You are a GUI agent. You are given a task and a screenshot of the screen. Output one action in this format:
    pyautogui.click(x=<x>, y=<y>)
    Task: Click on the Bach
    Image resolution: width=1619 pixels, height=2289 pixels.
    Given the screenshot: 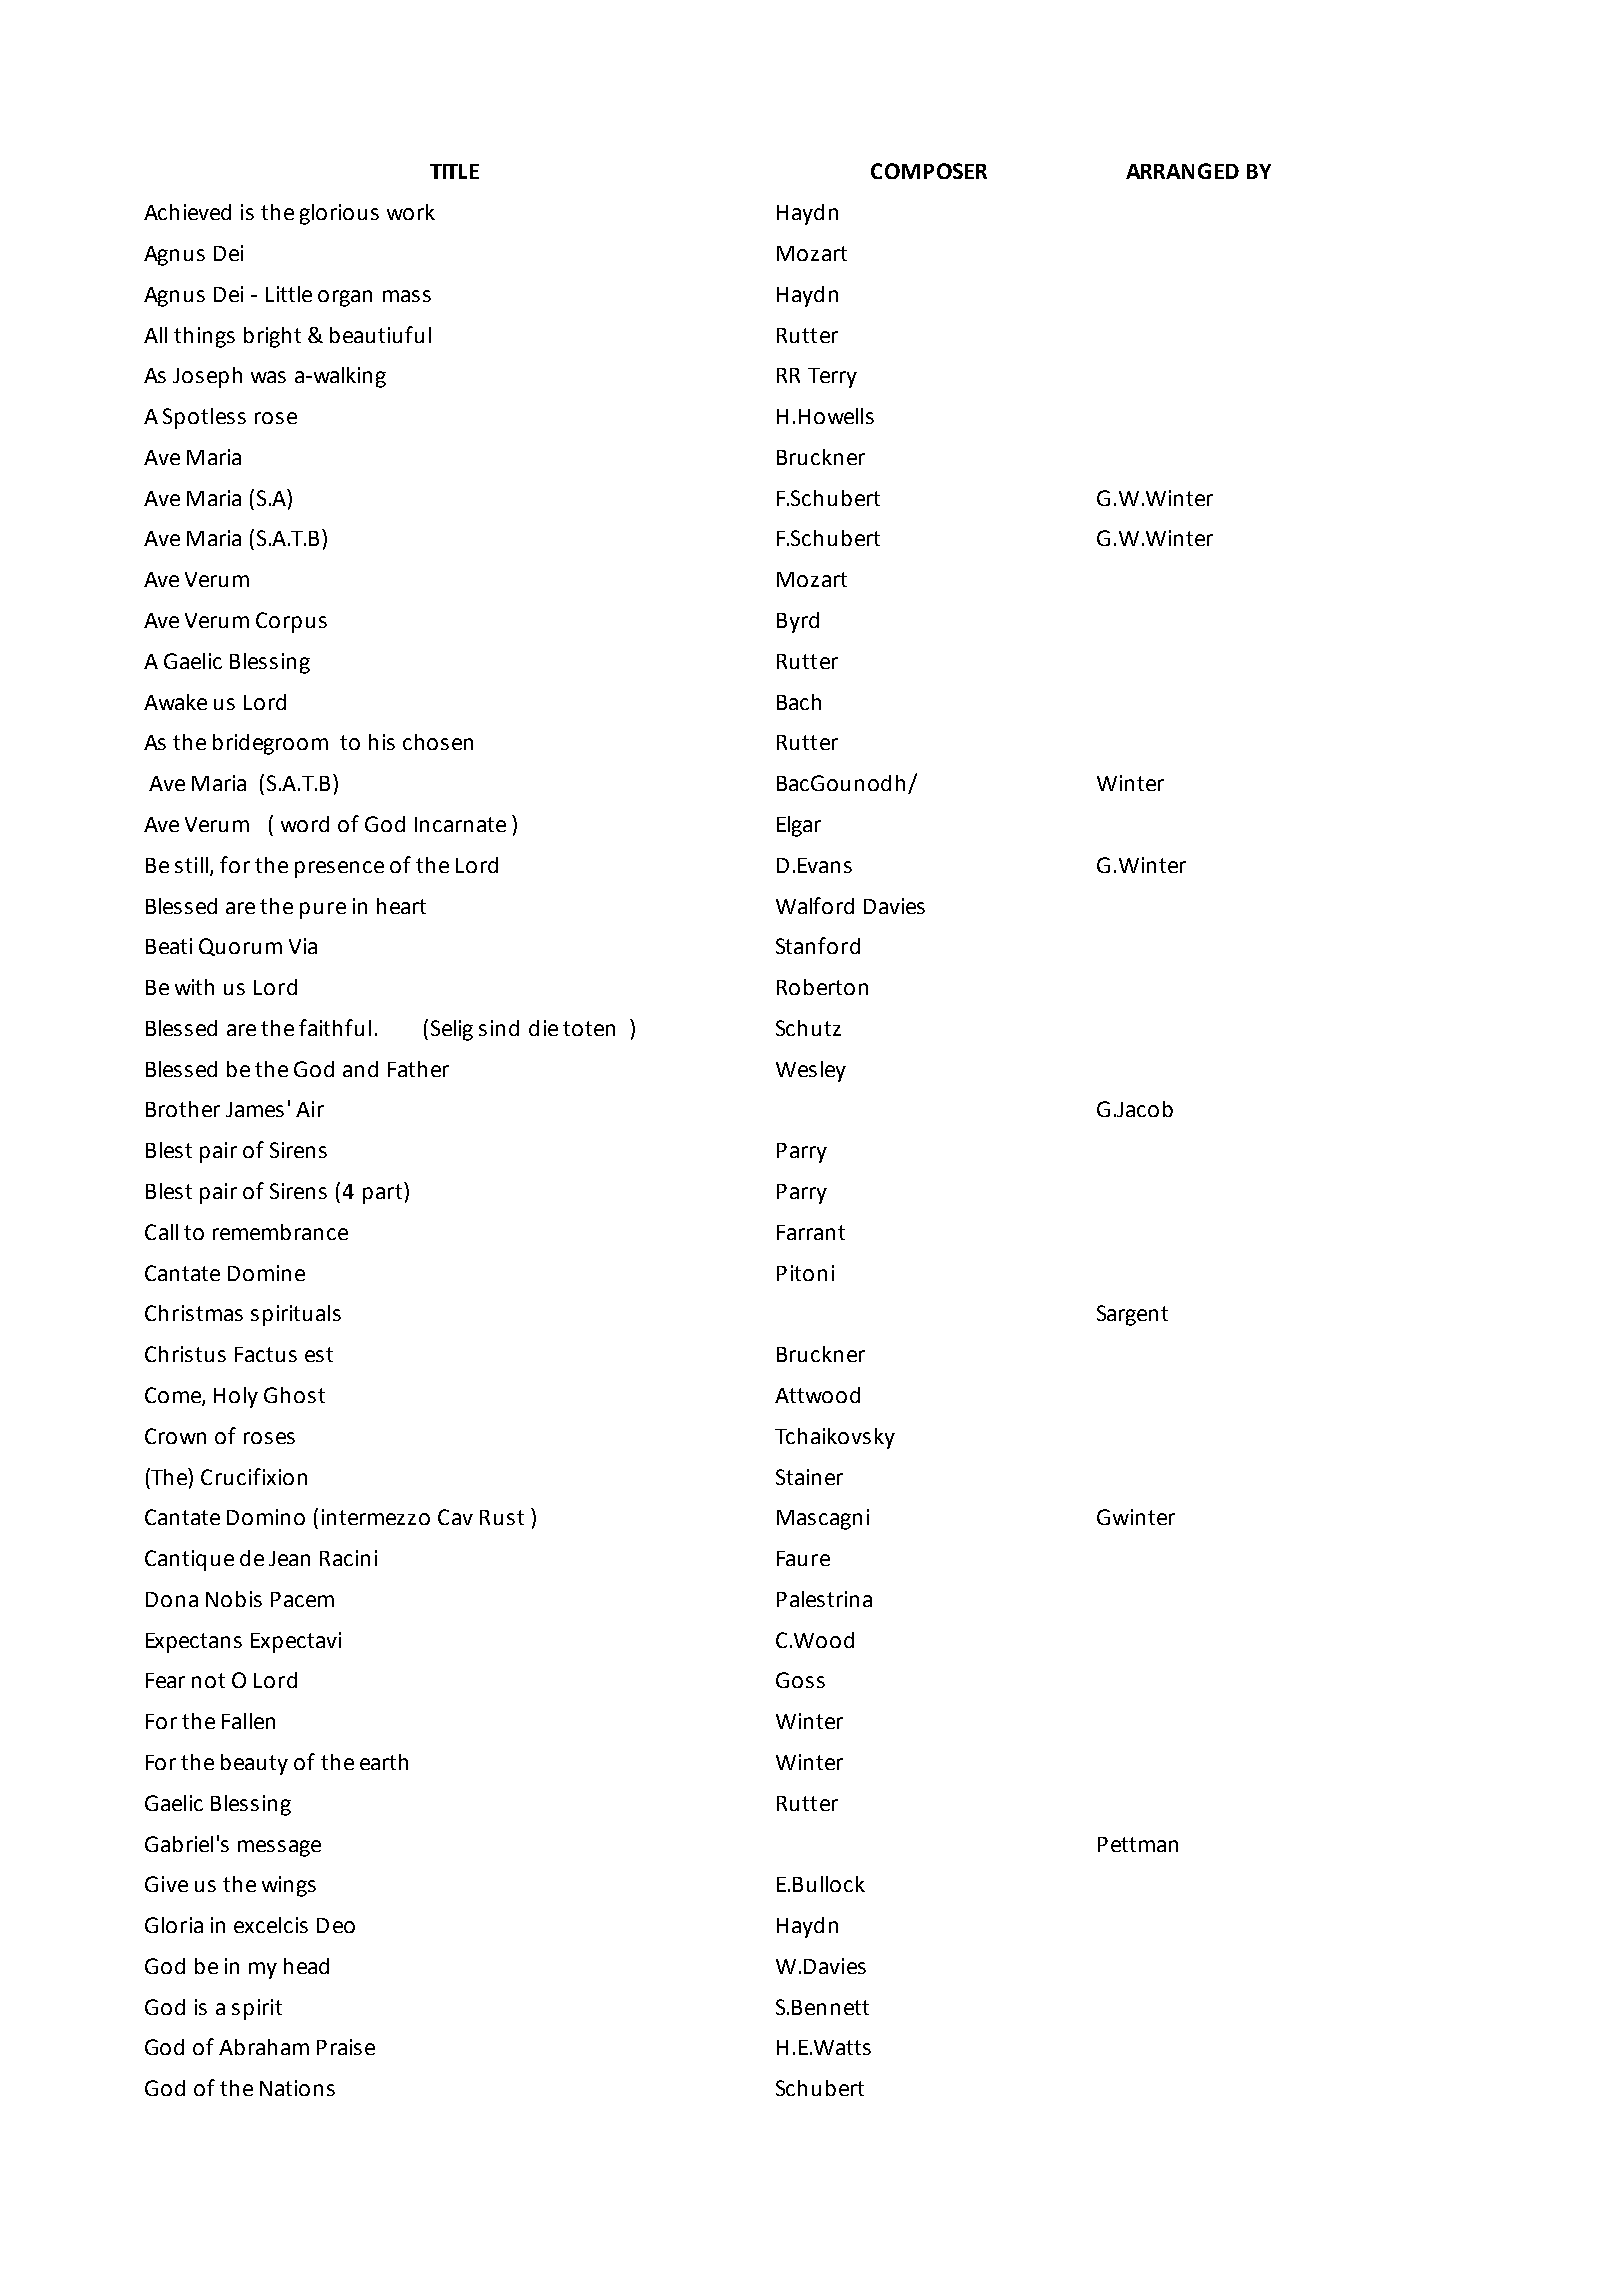 What is the action you would take?
    pyautogui.click(x=799, y=702)
